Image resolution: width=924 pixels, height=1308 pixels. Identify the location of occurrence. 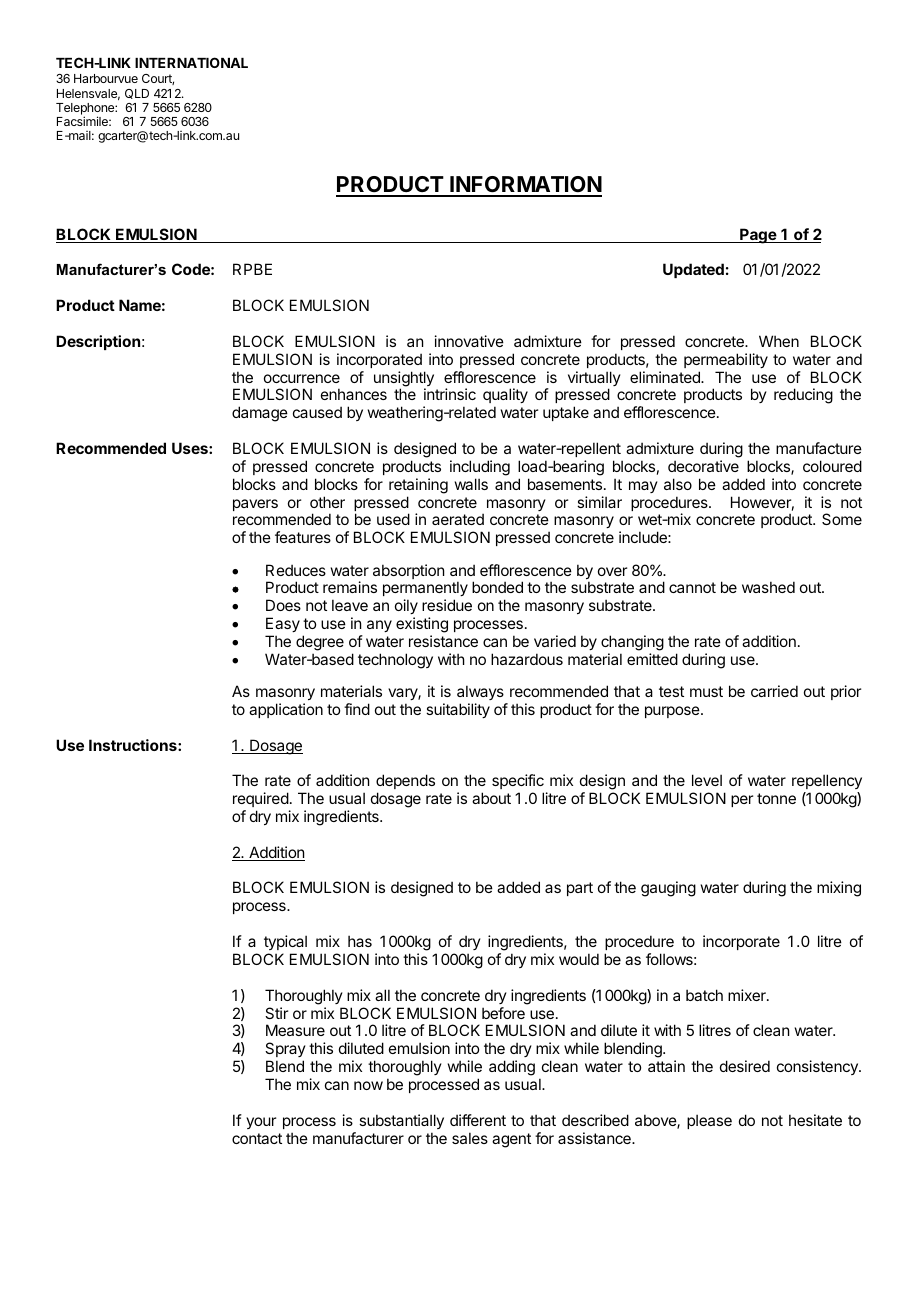
(302, 378).
